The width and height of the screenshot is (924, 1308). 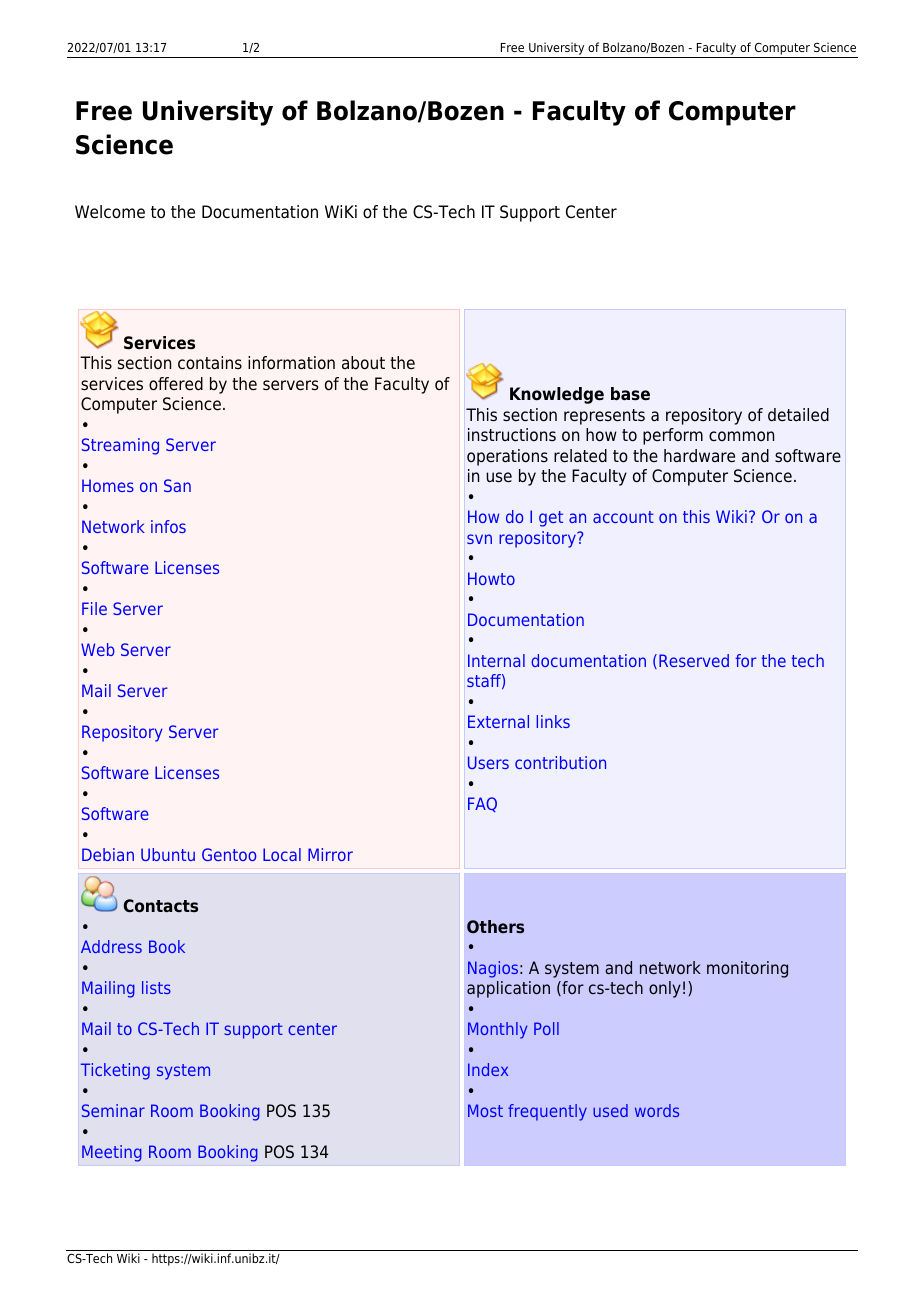 What do you see at coordinates (113, 1110) in the screenshot?
I see `Seminar` at bounding box center [113, 1110].
